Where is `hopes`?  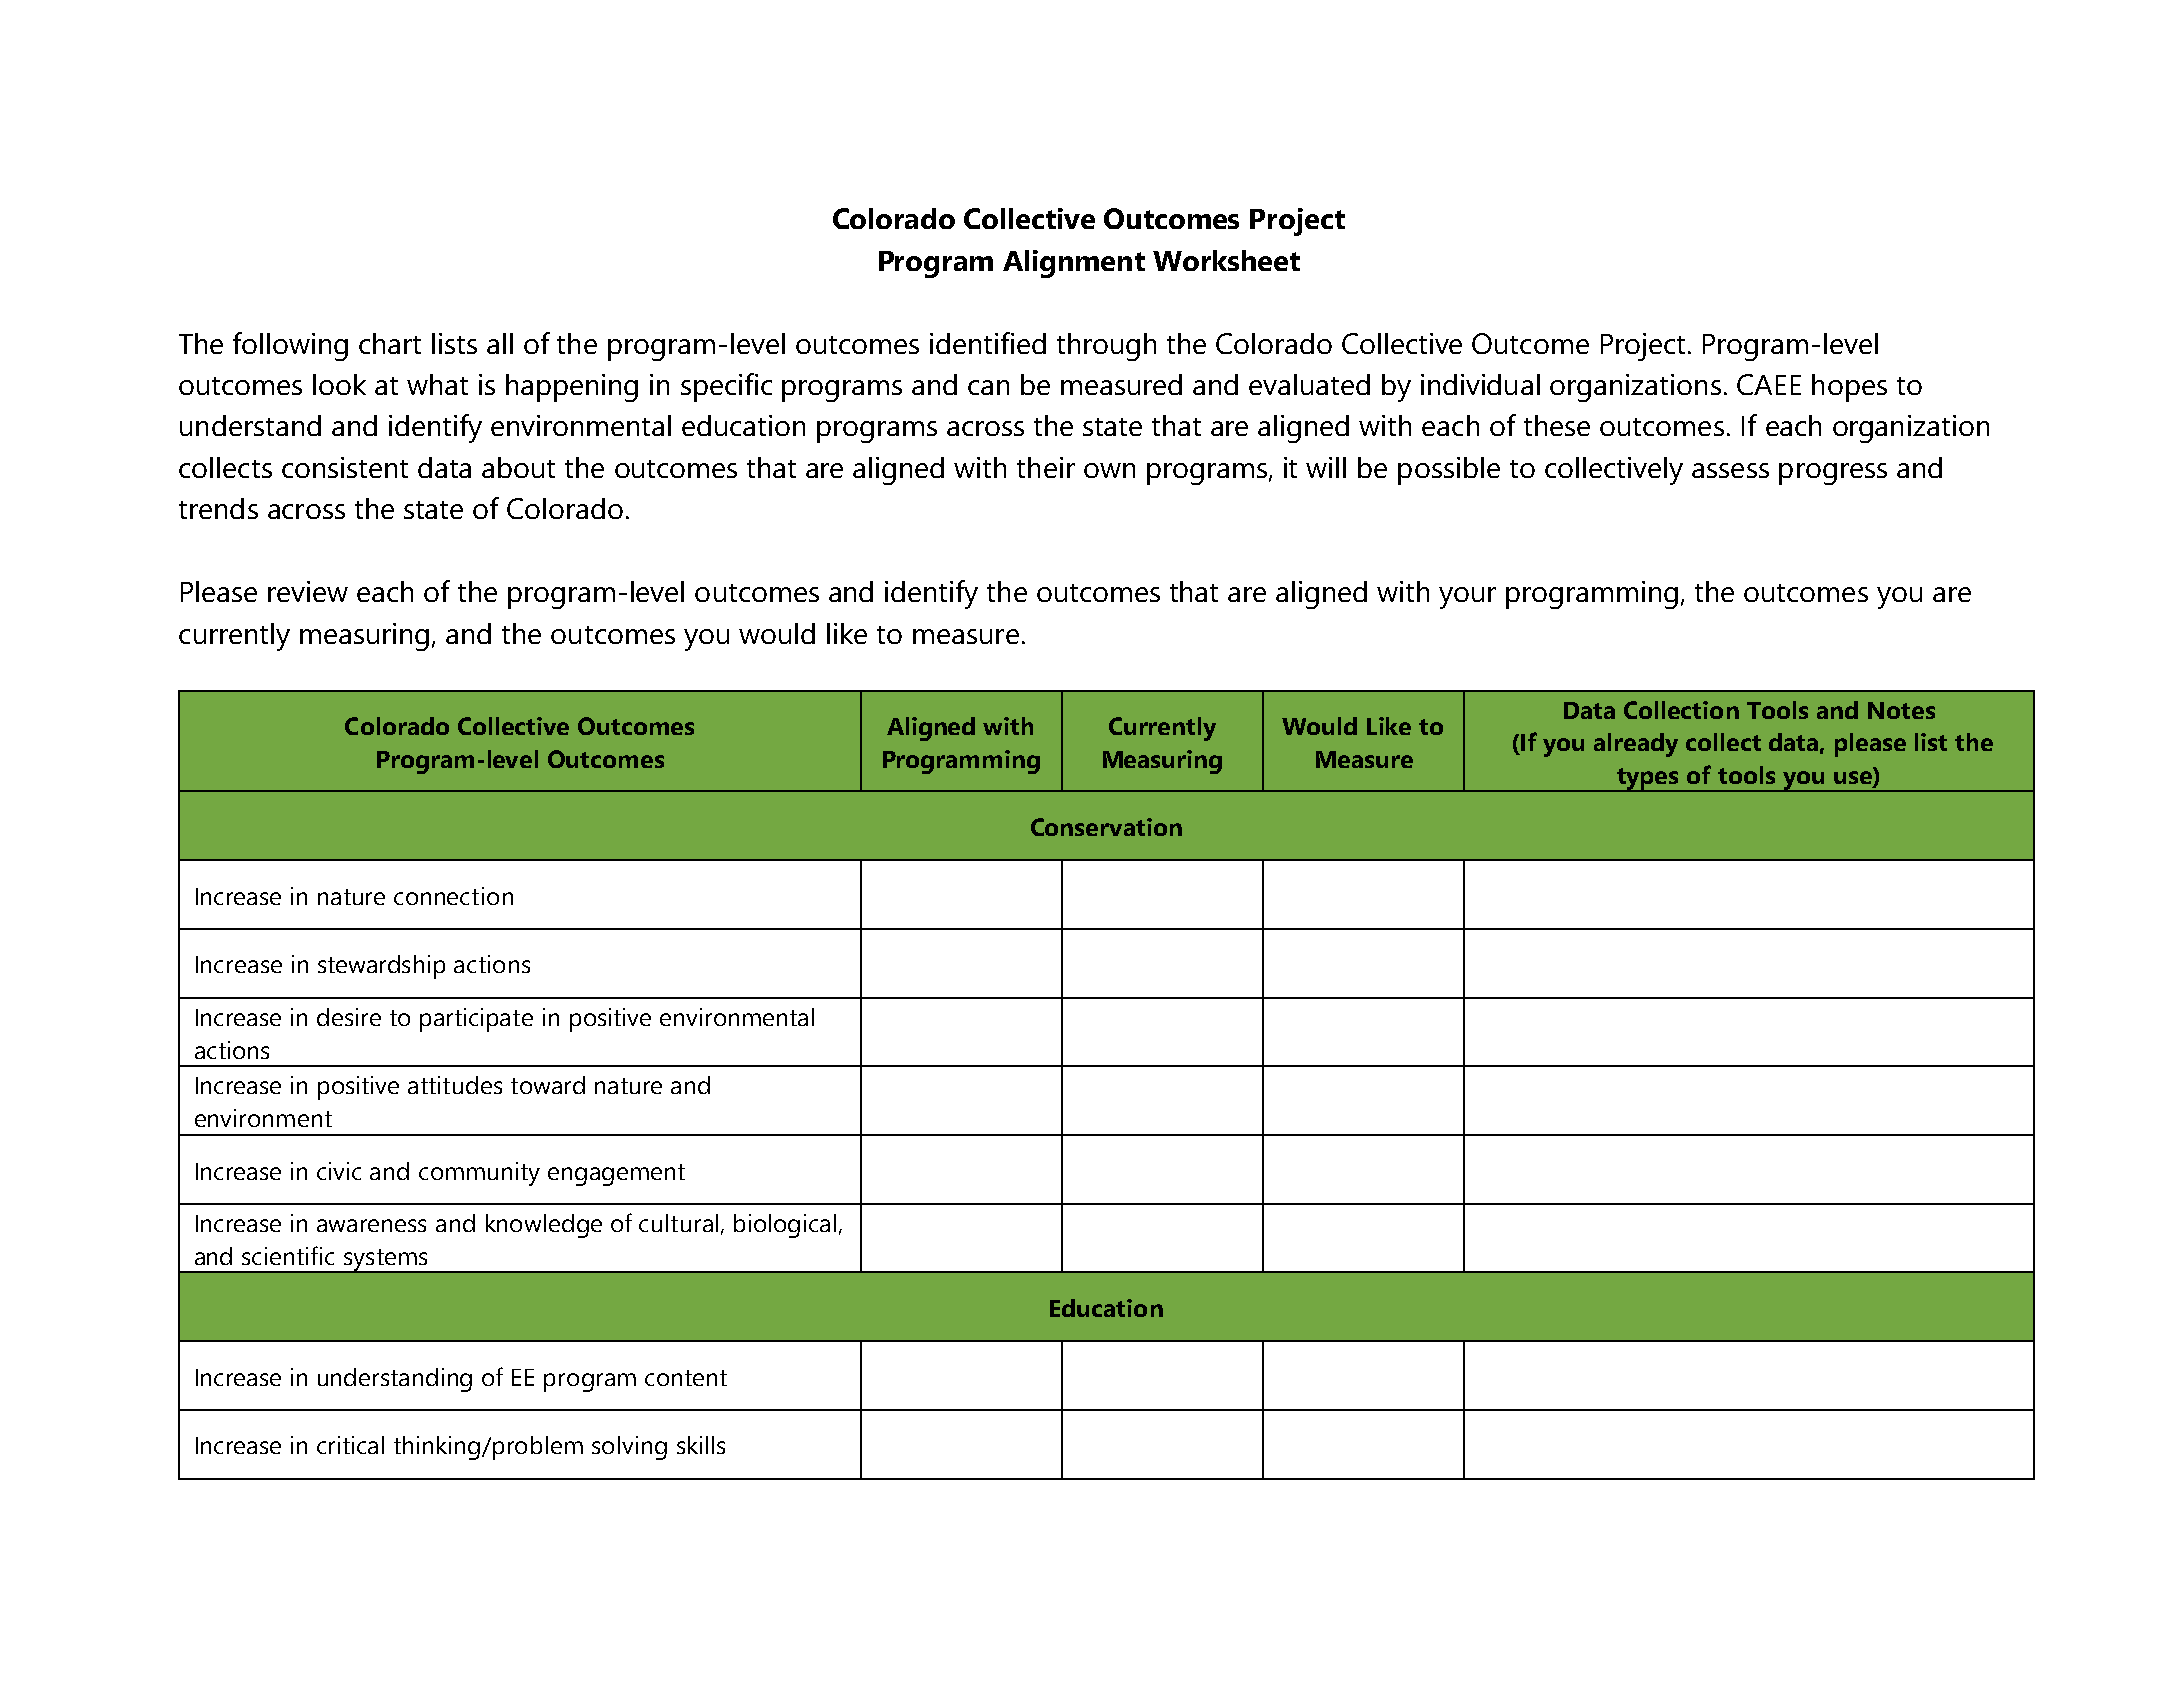
hopes is located at coordinates (1849, 388).
